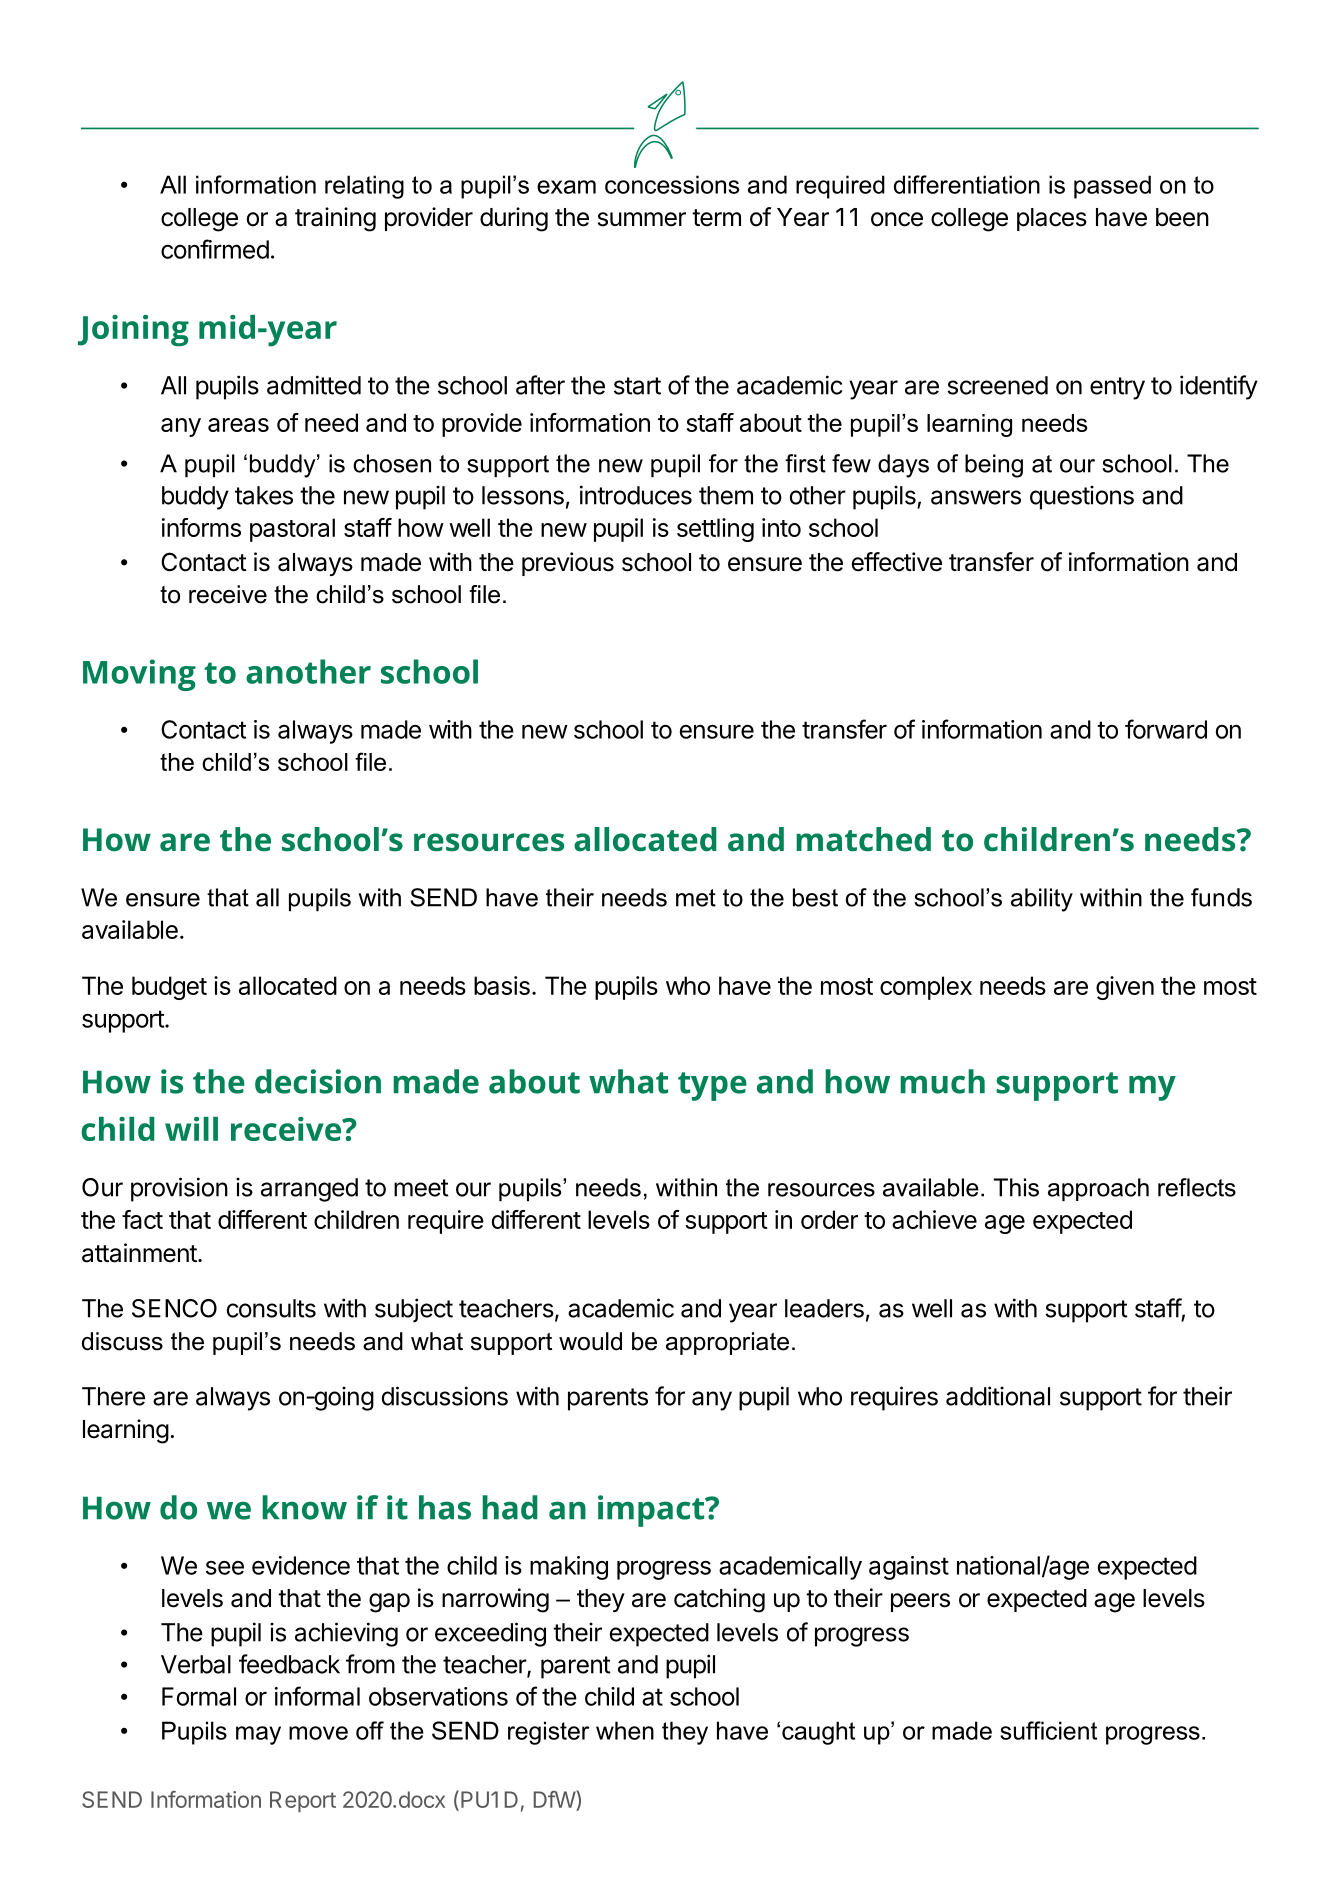 Image resolution: width=1338 pixels, height=1892 pixels. Describe the element at coordinates (712, 1086) in the page. I see `type` at that location.
